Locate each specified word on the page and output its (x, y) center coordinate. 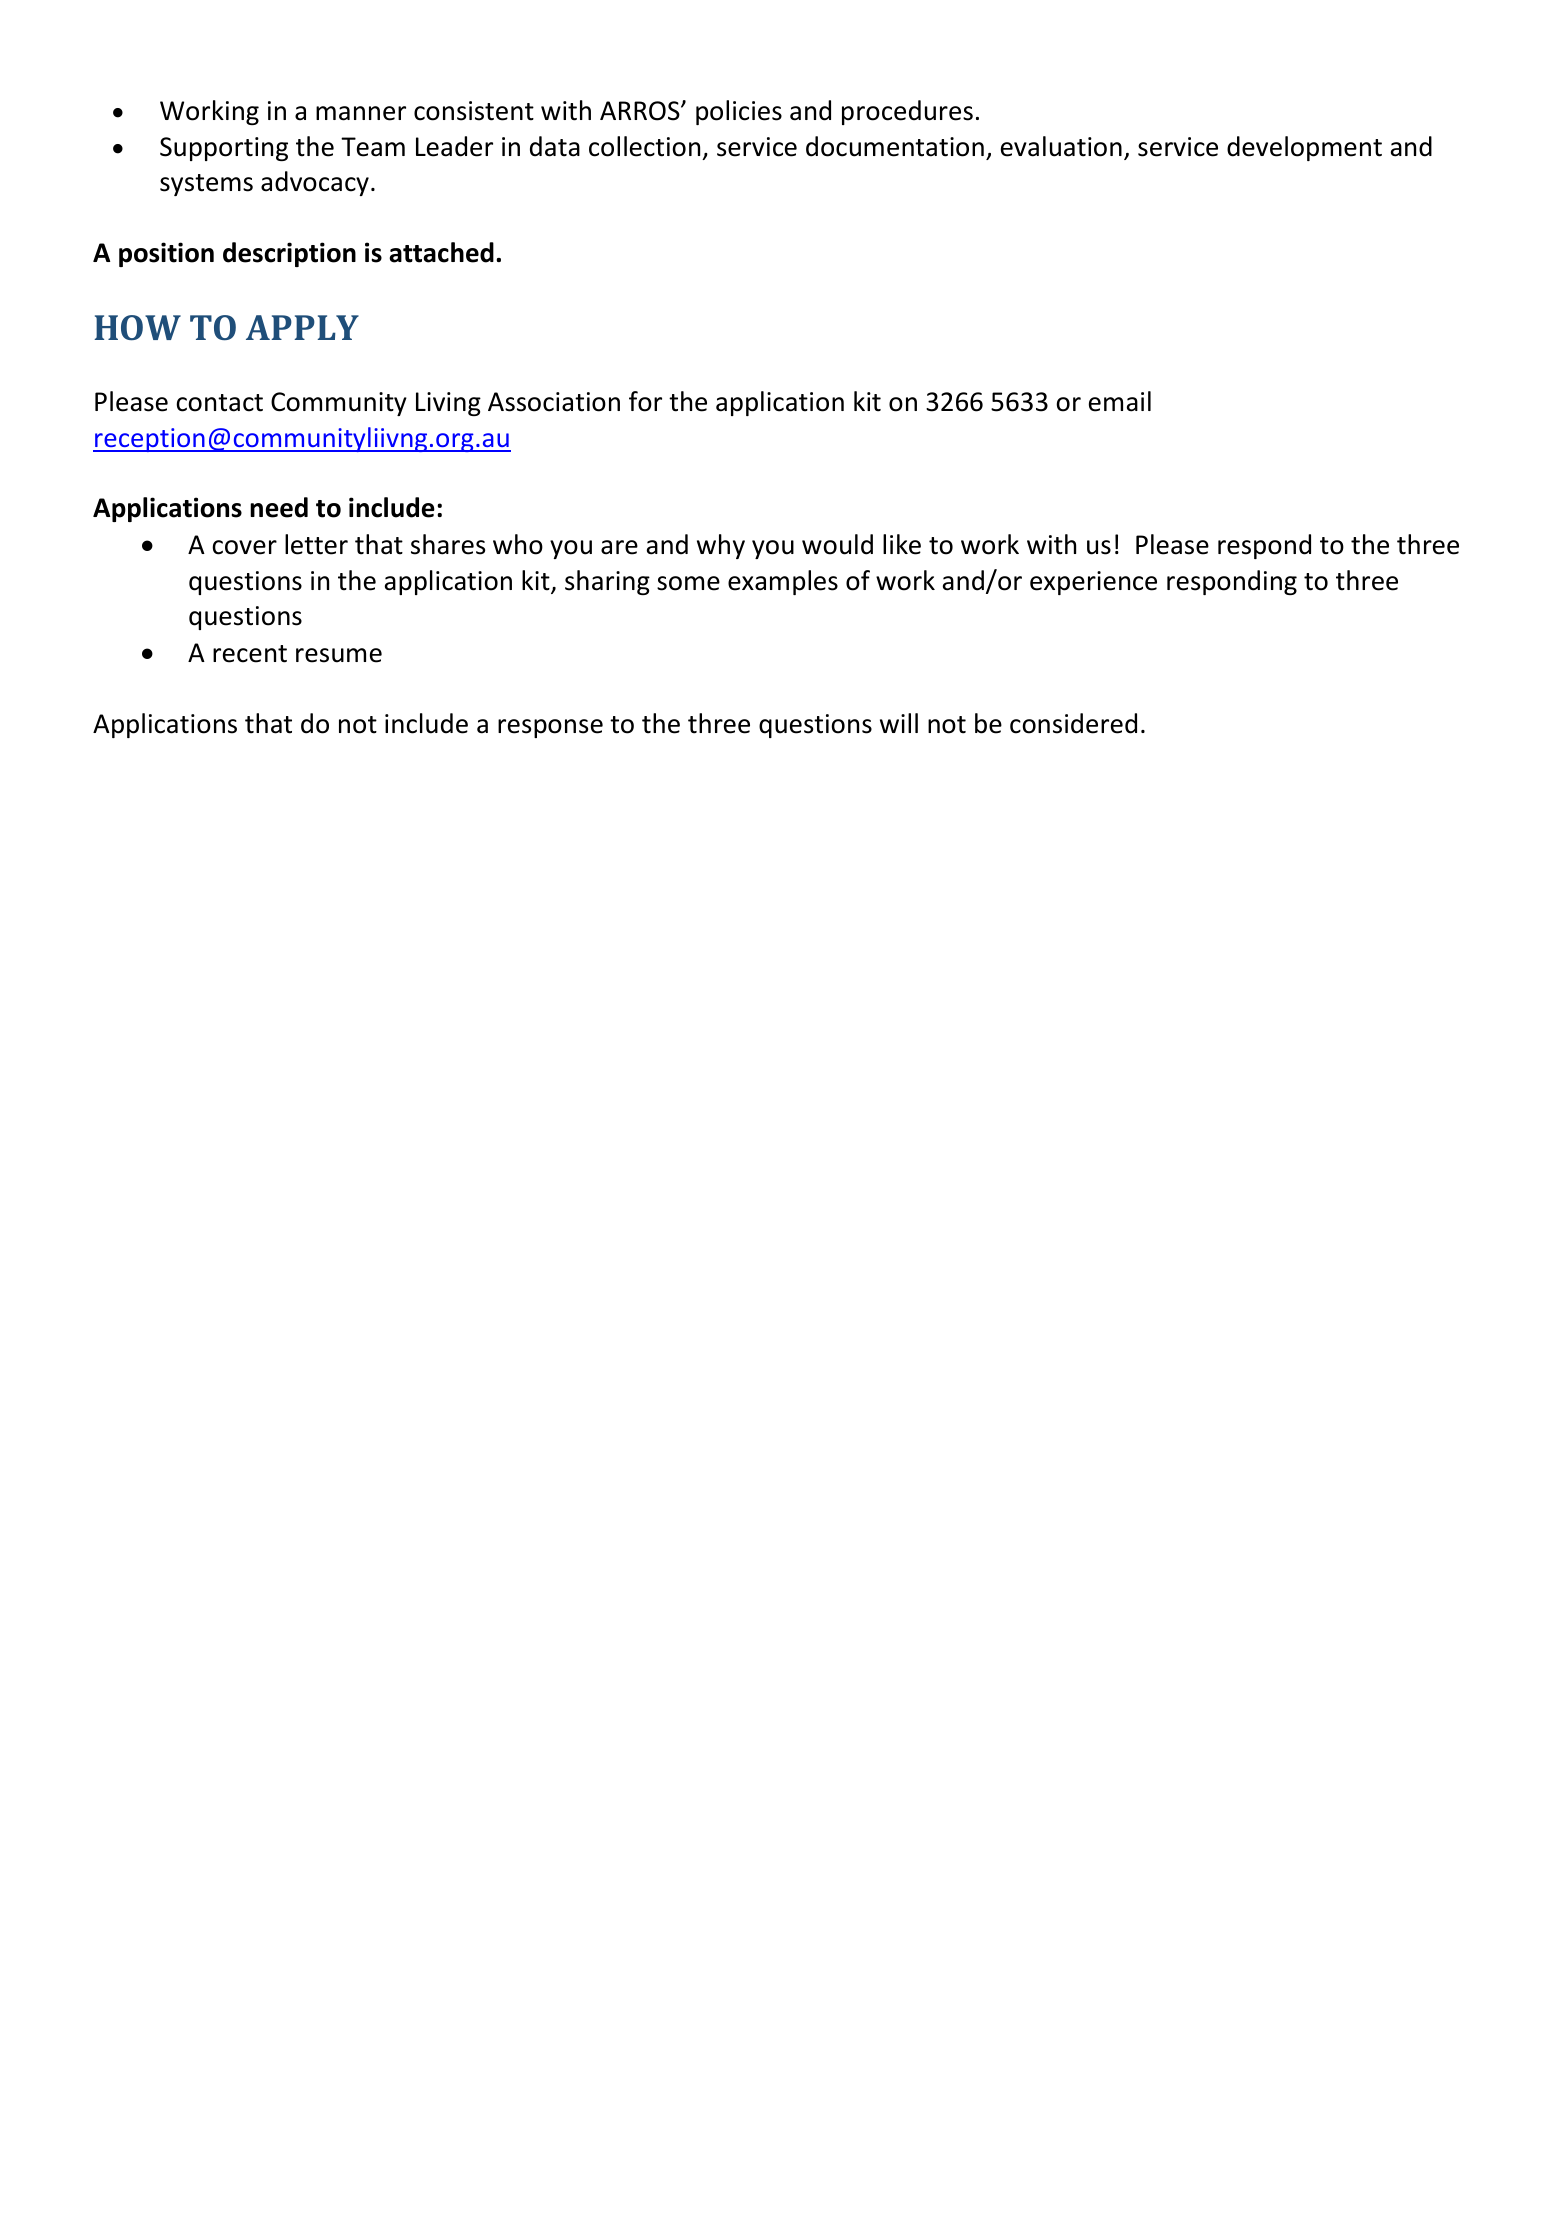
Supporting (224, 149)
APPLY (302, 327)
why (721, 546)
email (1120, 401)
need (279, 507)
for (645, 401)
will (899, 723)
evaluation (1061, 146)
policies (739, 112)
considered (1073, 723)
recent (250, 654)
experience (1093, 583)
